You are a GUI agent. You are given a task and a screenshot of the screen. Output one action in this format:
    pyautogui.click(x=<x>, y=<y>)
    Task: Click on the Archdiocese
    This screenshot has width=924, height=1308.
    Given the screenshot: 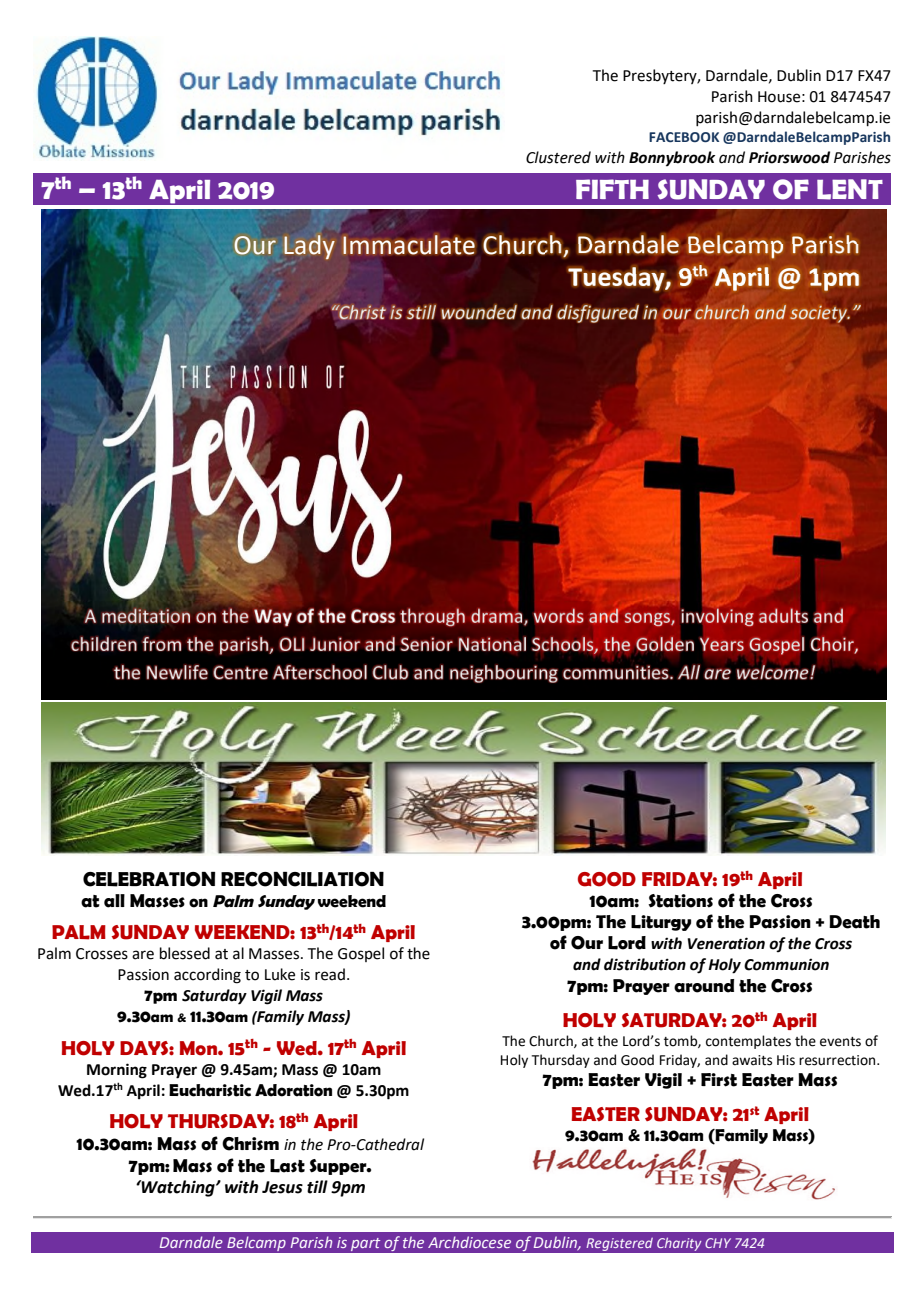 What is the action you would take?
    pyautogui.click(x=469, y=1242)
